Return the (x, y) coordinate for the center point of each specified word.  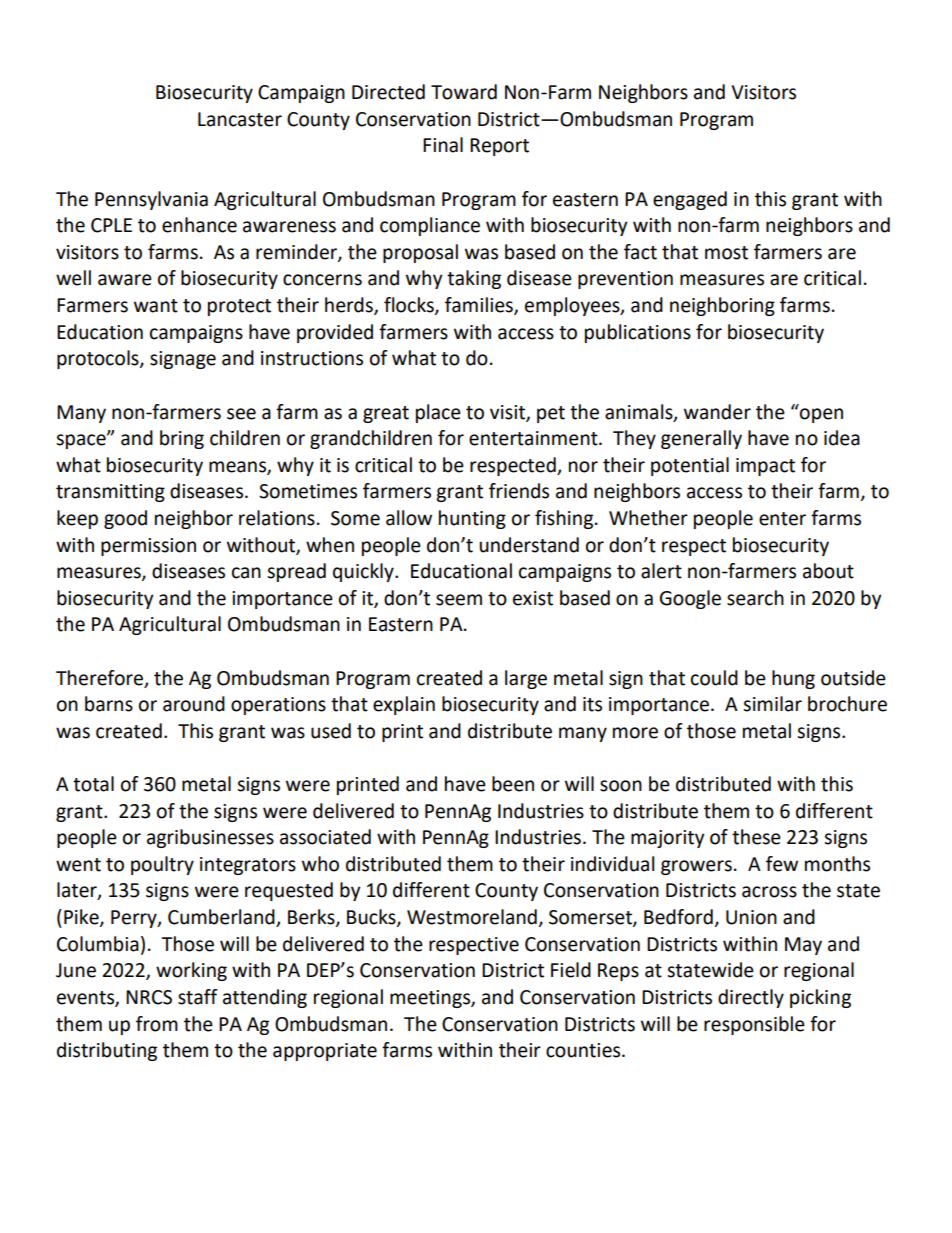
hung (793, 679)
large (526, 679)
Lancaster (240, 119)
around (194, 704)
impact (765, 467)
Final (443, 145)
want (156, 306)
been (513, 784)
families (480, 306)
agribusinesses (210, 838)
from (157, 1024)
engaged (690, 200)
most (726, 253)
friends (519, 491)
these (756, 837)
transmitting (110, 493)
